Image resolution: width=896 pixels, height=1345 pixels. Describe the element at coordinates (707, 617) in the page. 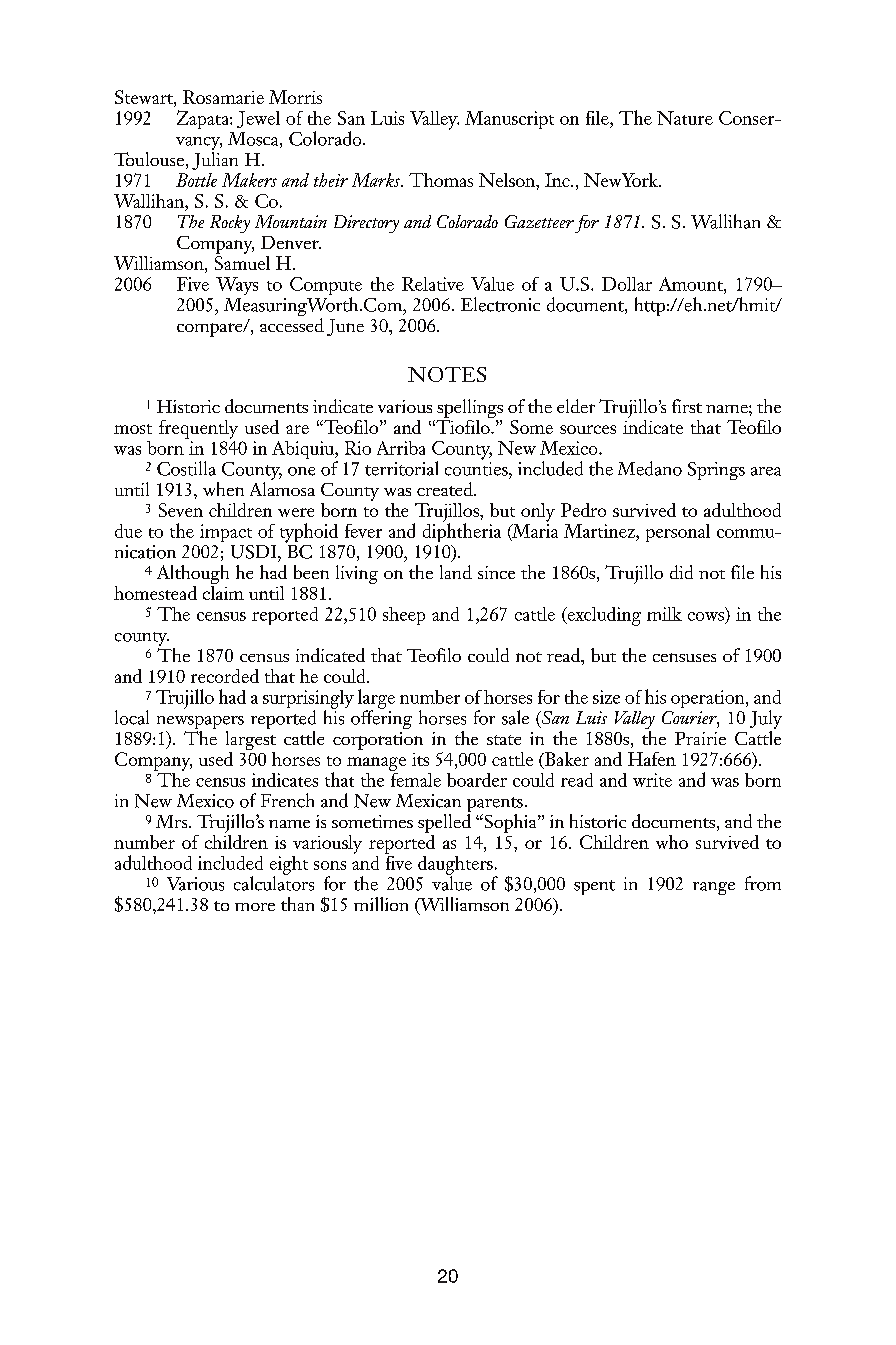

I see `cows` at that location.
